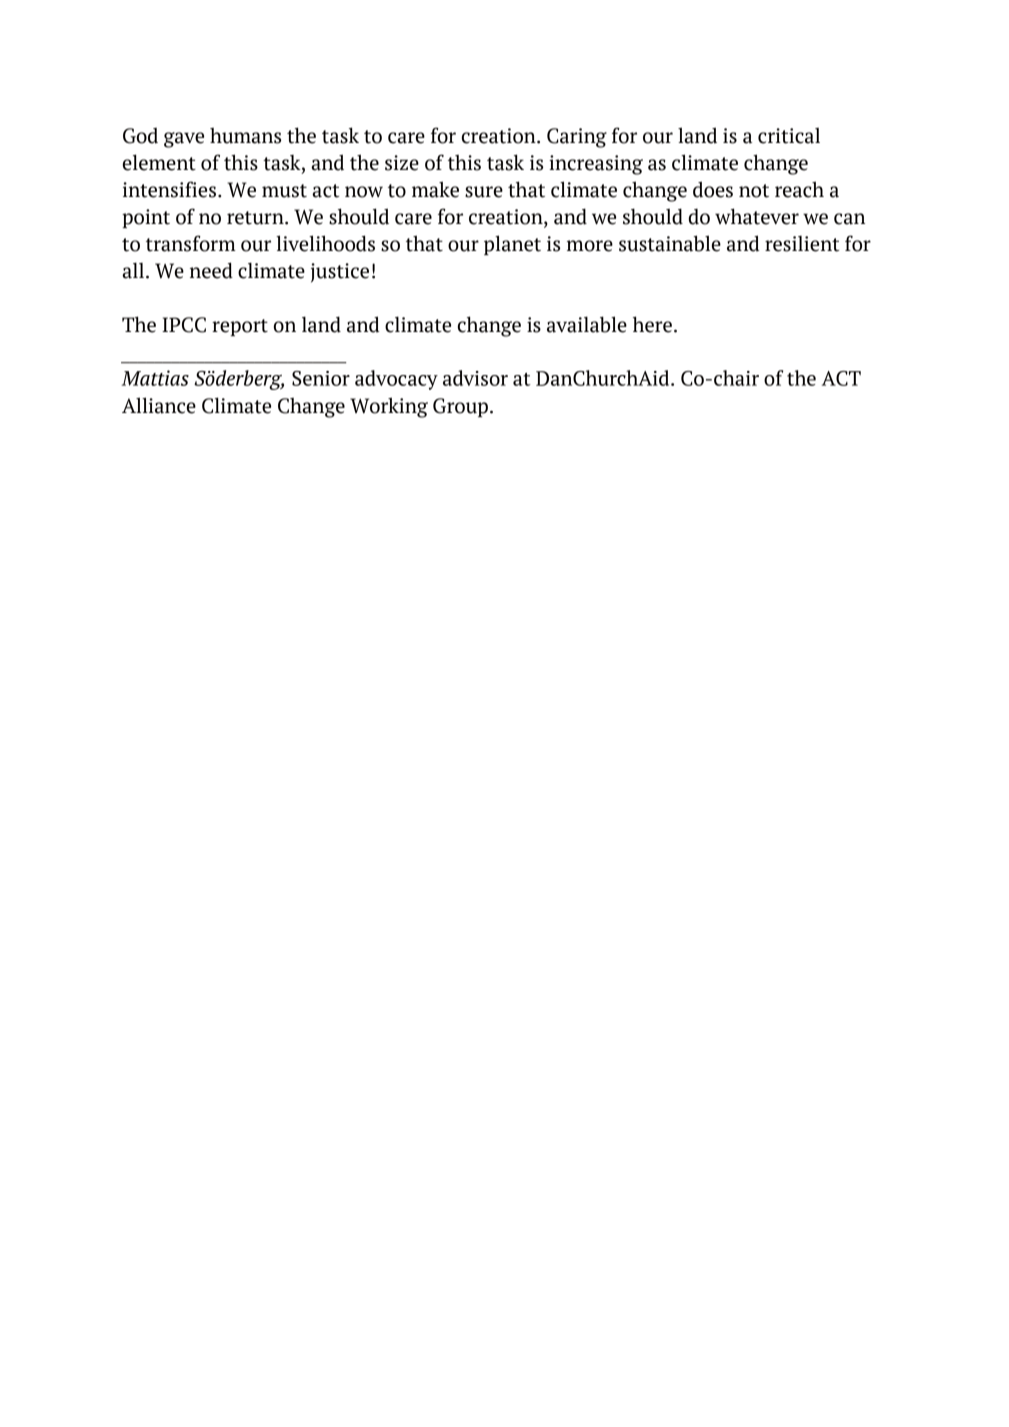  Describe the element at coordinates (590, 246) in the image. I see `more` at that location.
